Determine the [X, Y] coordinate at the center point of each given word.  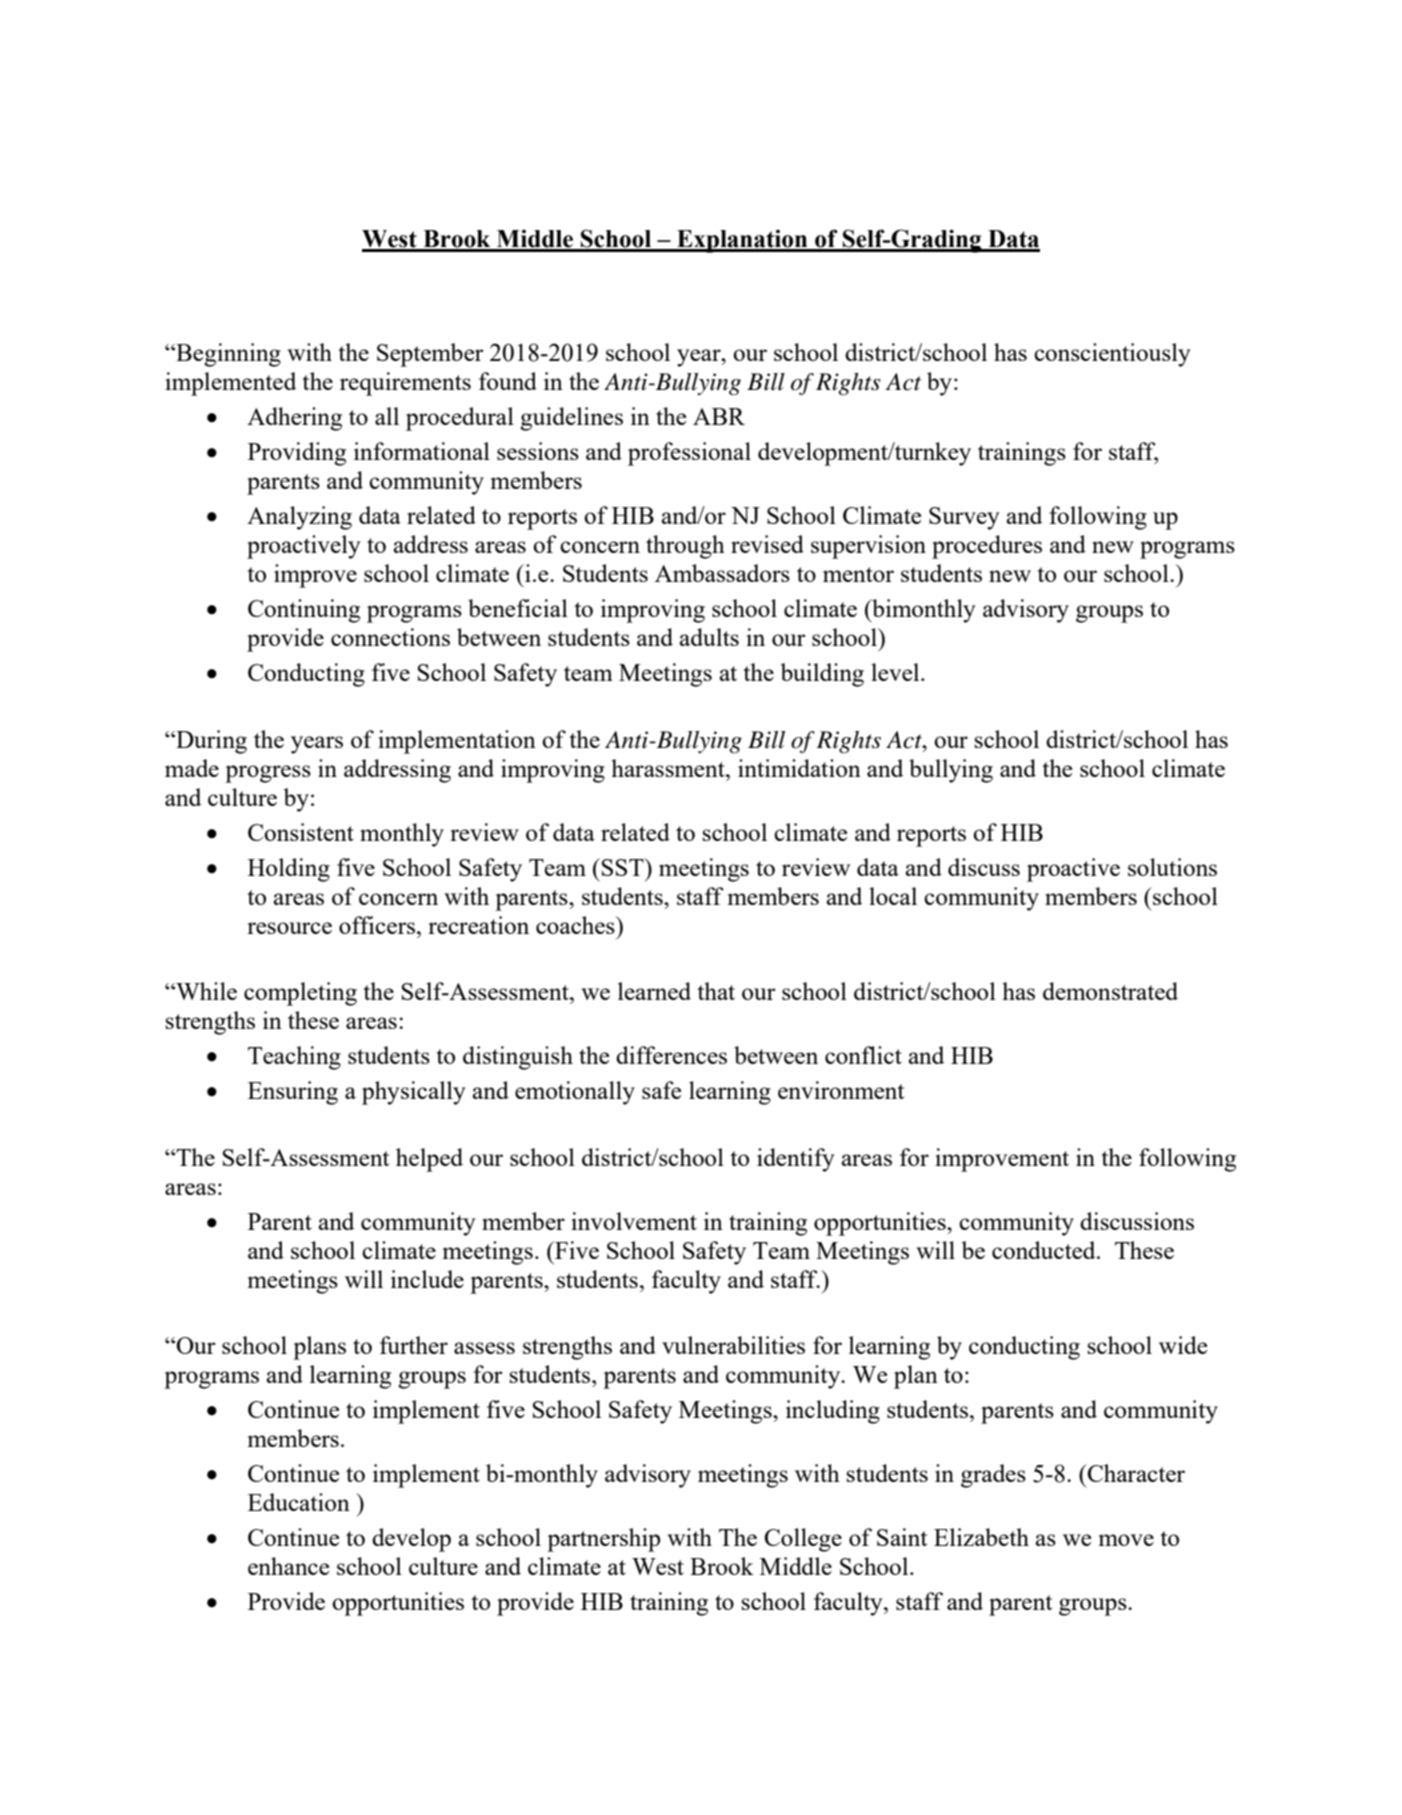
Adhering [294, 419]
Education [299, 1502]
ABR [719, 416]
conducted [1045, 1250]
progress [268, 774]
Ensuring [293, 1093]
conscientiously [1112, 355]
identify [796, 1160]
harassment [669, 768]
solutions [1172, 867]
